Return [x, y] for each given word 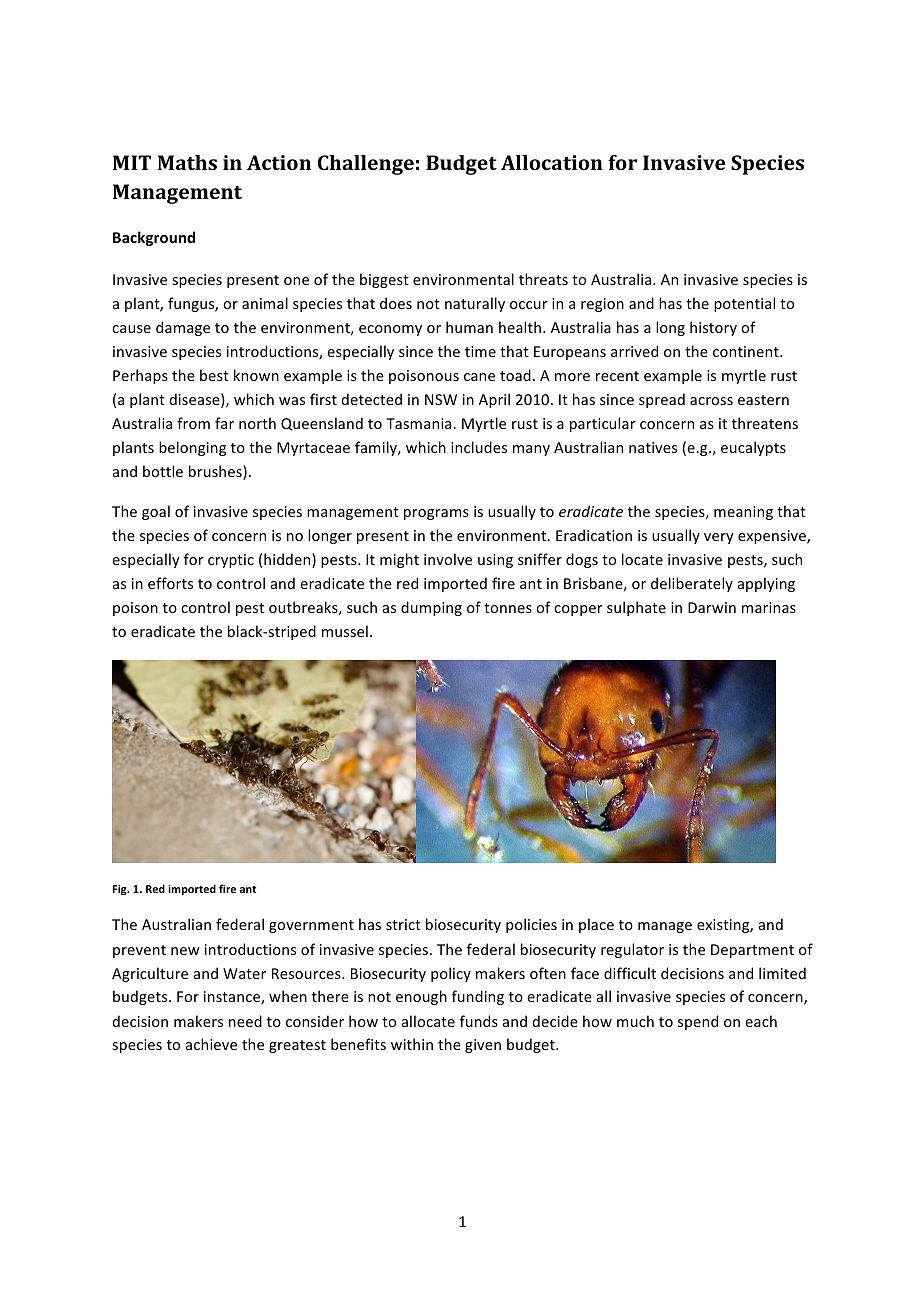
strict [403, 924]
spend [698, 1022]
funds [479, 1021]
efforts [170, 583]
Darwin [712, 607]
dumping [431, 608]
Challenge [366, 165]
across [711, 401]
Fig [121, 890]
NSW [441, 399]
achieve [211, 1044]
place [596, 925]
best [214, 375]
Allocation [552, 162]
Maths [187, 162]
